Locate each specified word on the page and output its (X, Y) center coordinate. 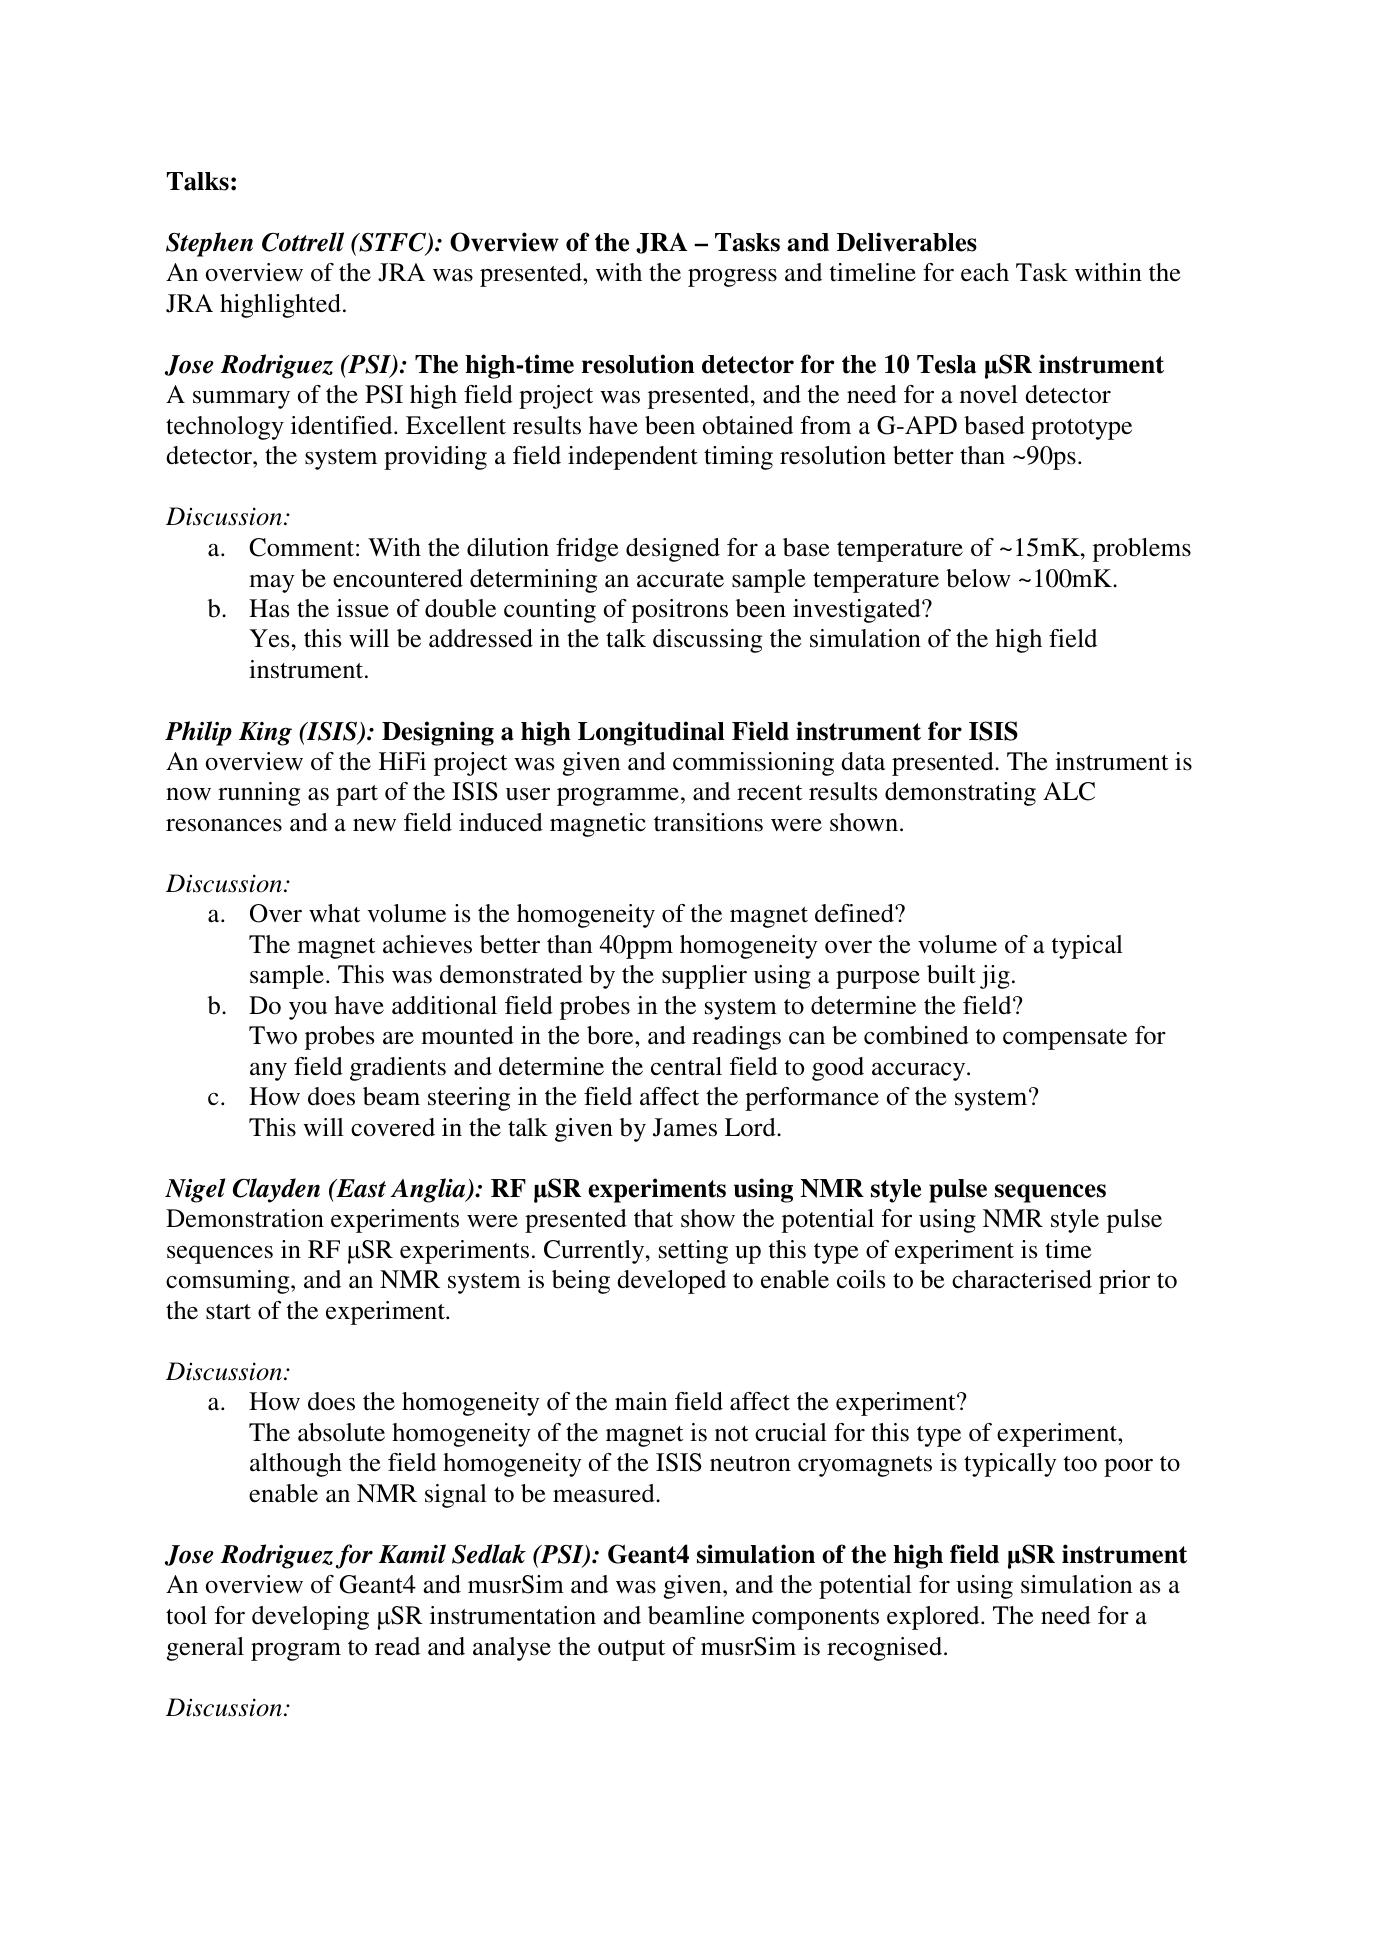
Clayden (276, 1190)
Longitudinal (651, 733)
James (685, 1127)
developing (310, 1618)
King (265, 734)
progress (732, 278)
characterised (1022, 1279)
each (985, 272)
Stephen (209, 244)
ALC (1069, 791)
